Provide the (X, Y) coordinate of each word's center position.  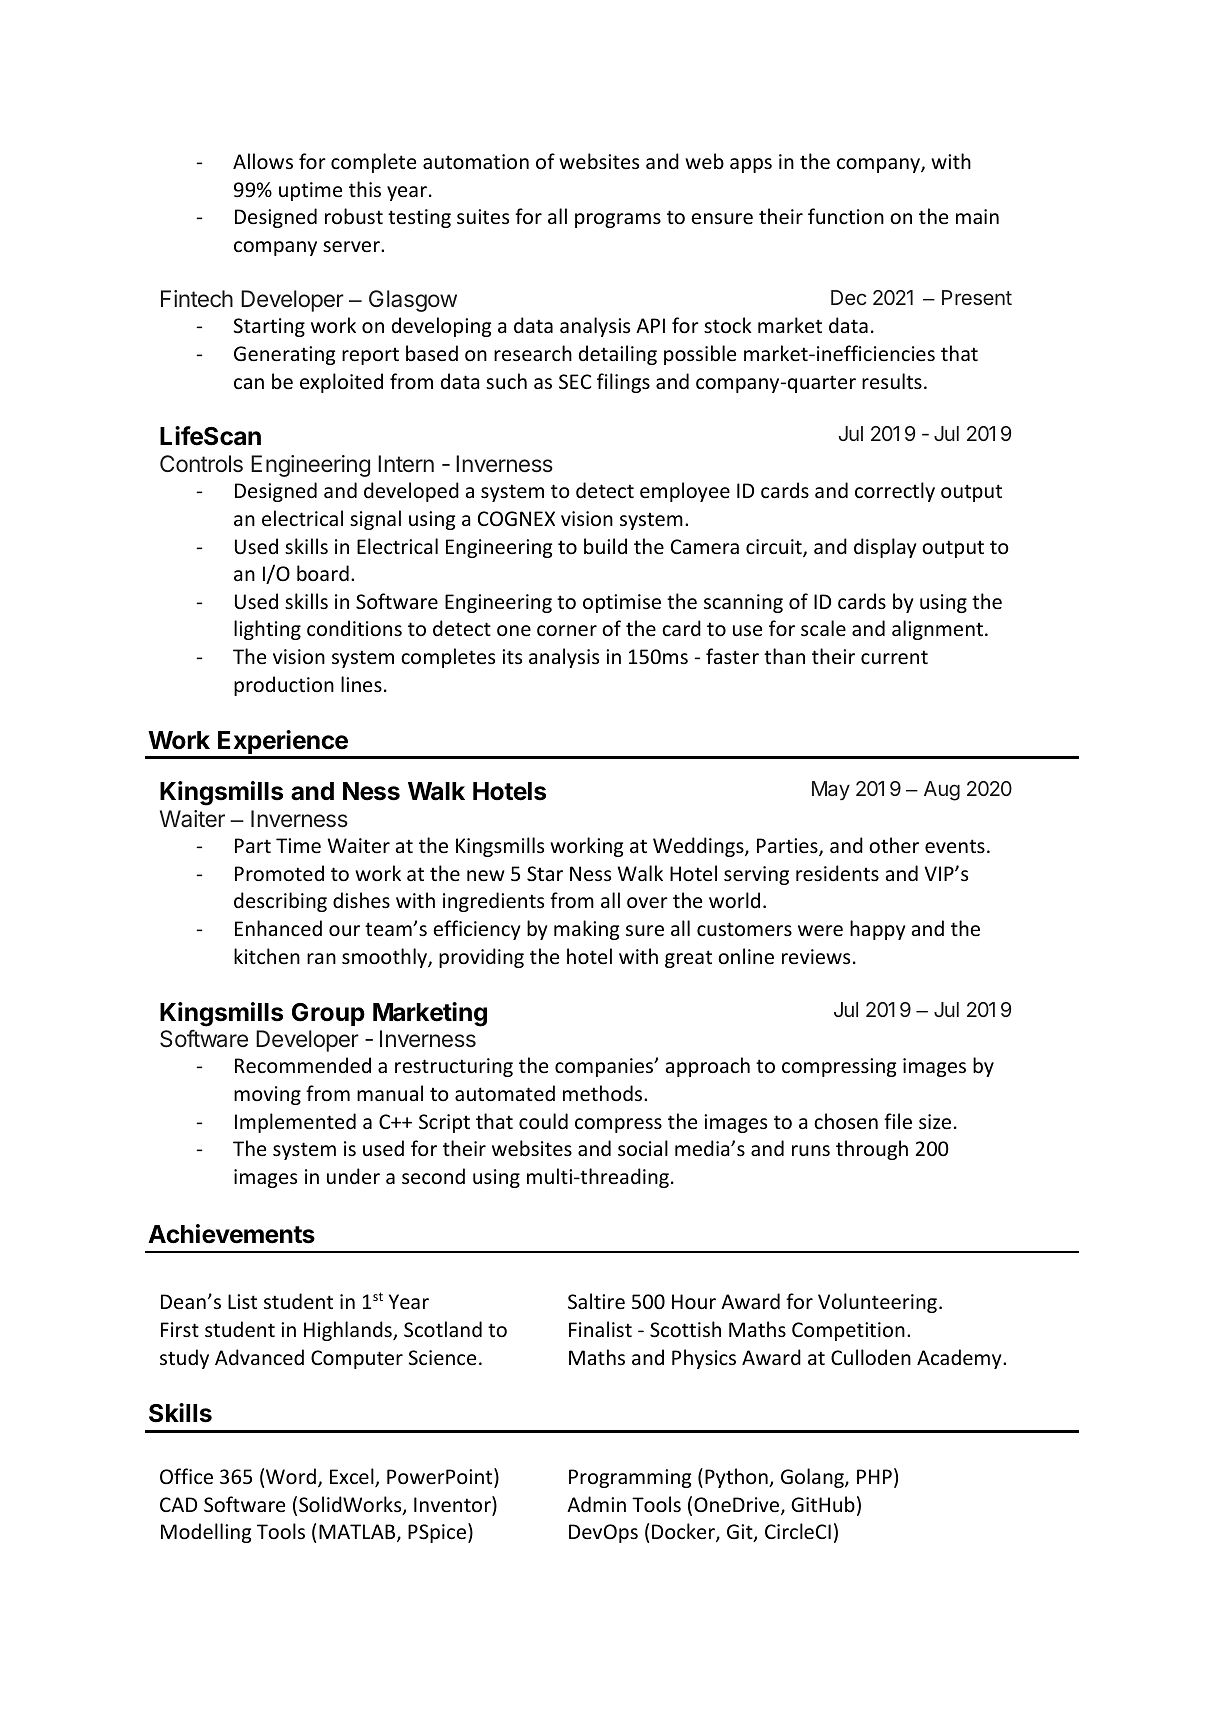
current (894, 657)
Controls (201, 463)
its (512, 656)
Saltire (596, 1301)
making (586, 930)
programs (618, 220)
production (284, 686)
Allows (263, 161)
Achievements (231, 1234)
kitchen (267, 956)
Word (291, 1476)
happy (877, 930)
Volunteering (877, 1303)
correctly (895, 492)
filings (623, 383)
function (846, 216)
